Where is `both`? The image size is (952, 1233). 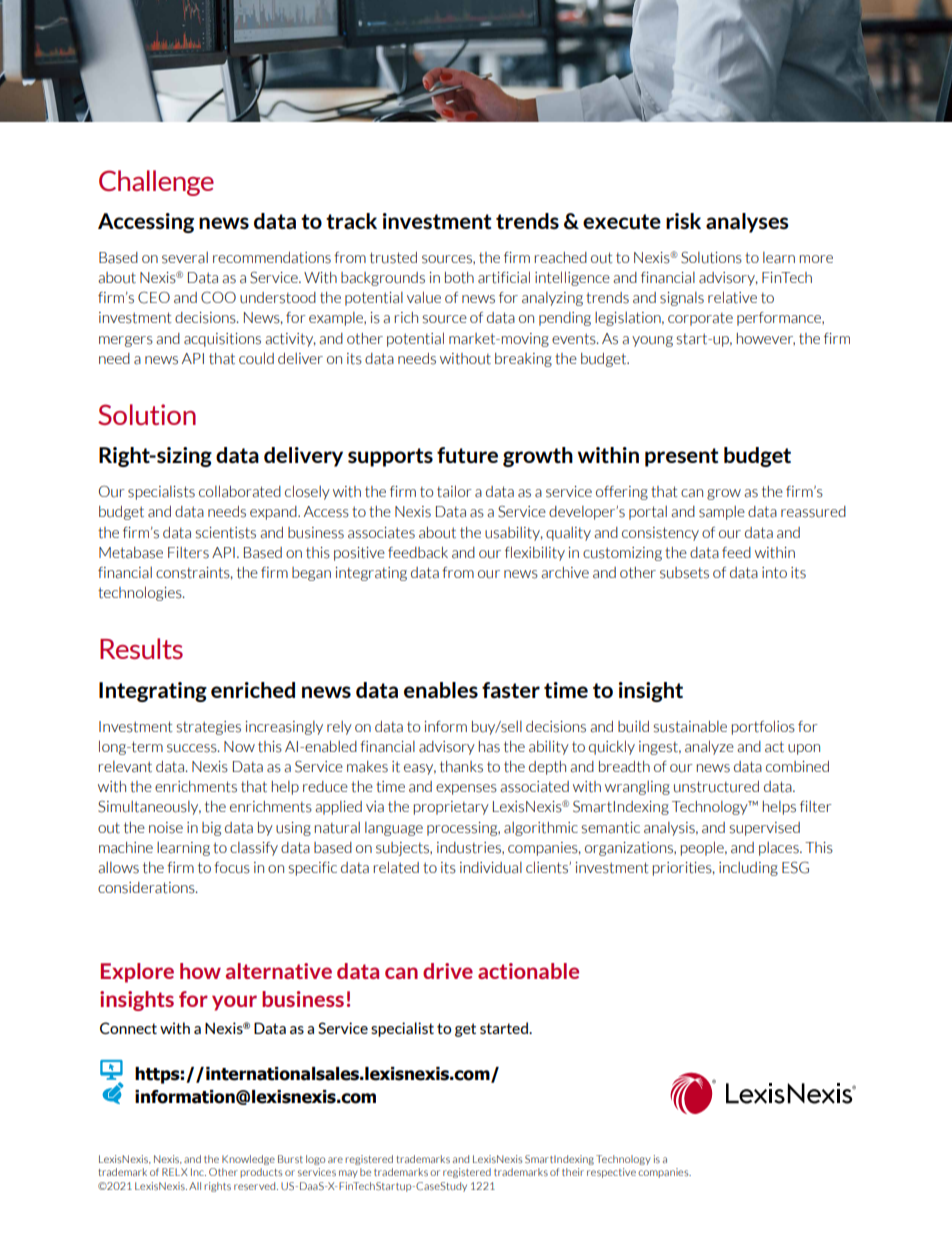 both is located at coordinates (459, 278).
